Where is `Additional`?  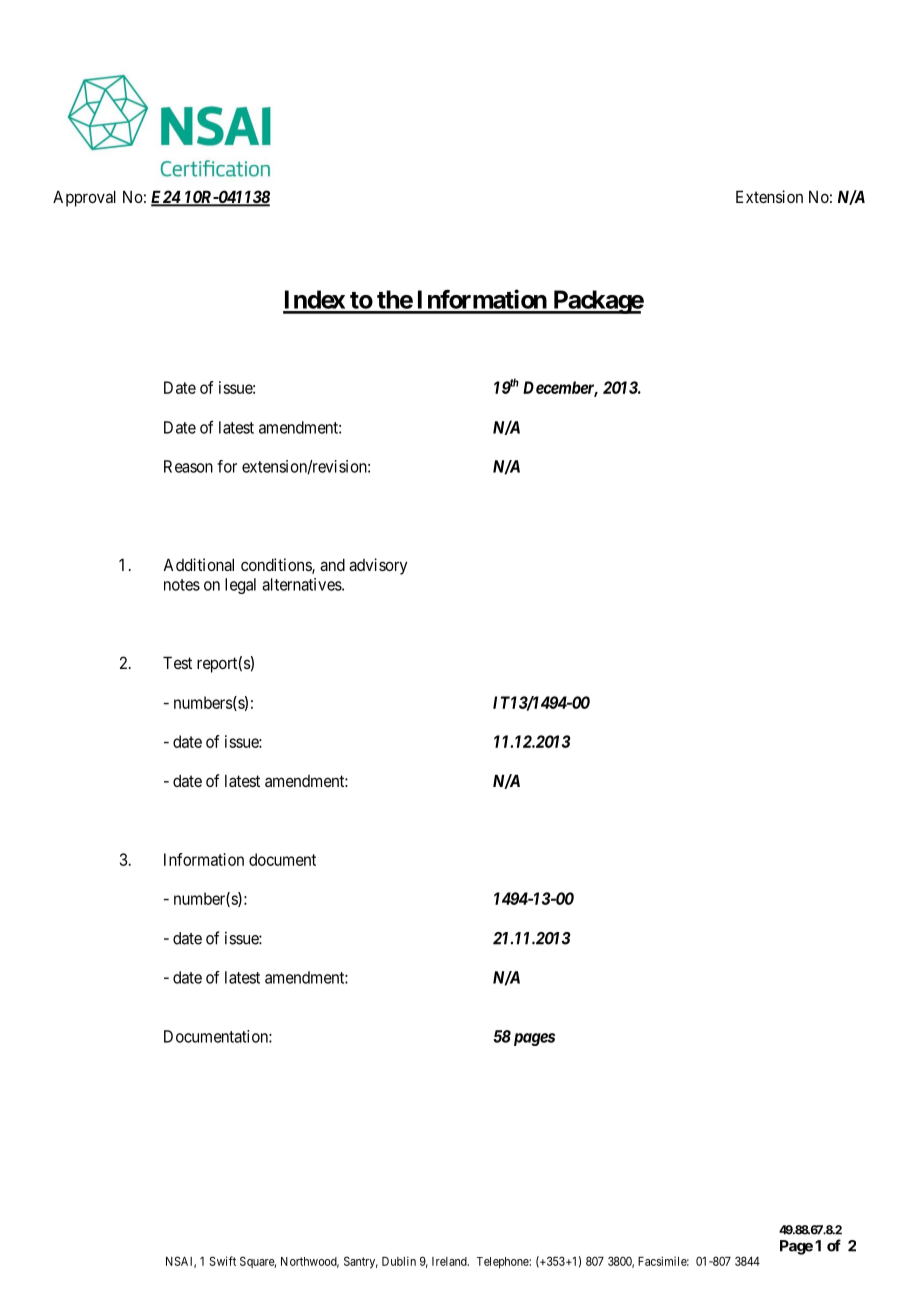 Additional is located at coordinates (198, 564).
